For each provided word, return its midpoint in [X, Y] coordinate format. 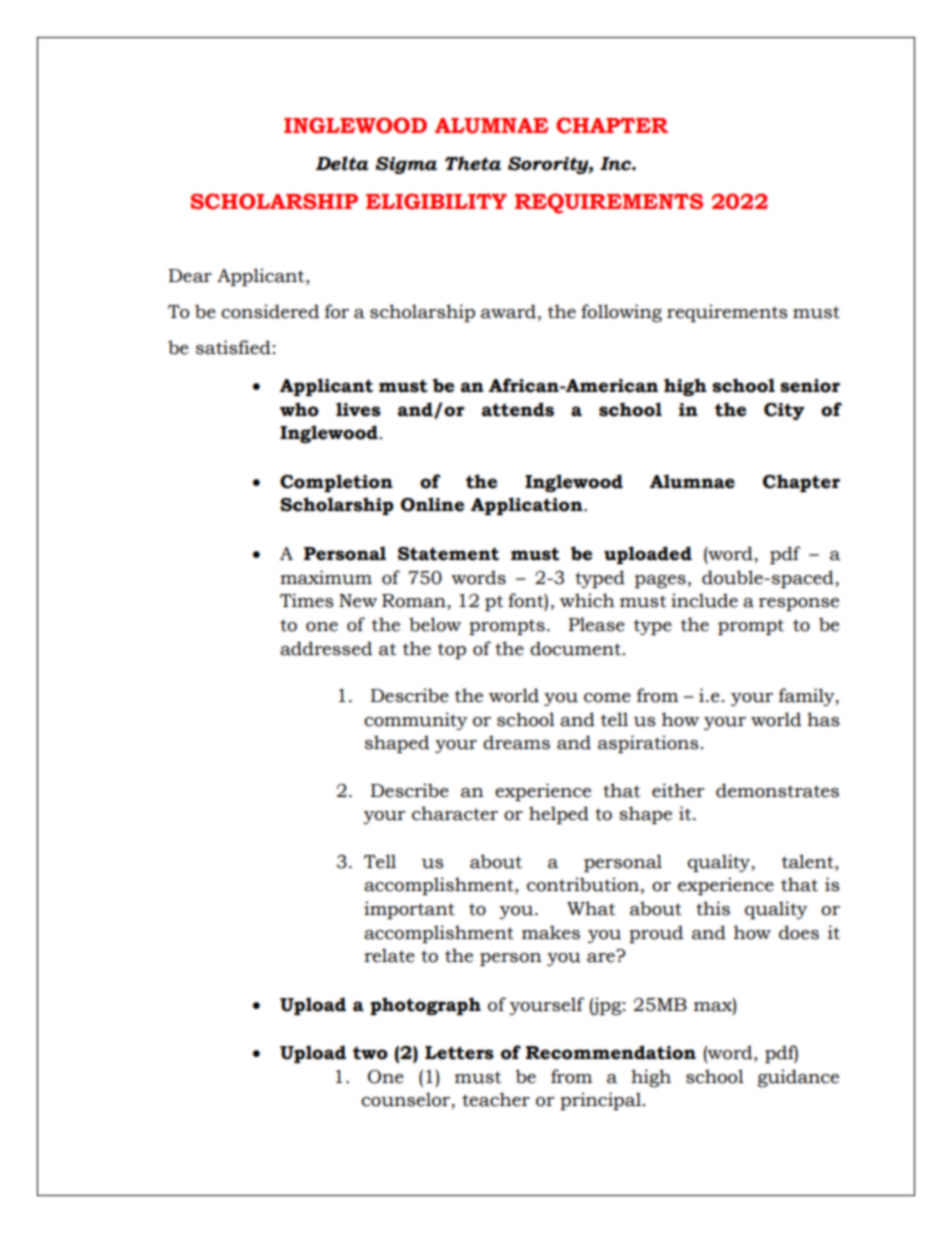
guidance [798, 1078]
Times [307, 600]
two [370, 1053]
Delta [342, 163]
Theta [473, 163]
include [704, 600]
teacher [496, 1099]
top [452, 651]
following [621, 313]
